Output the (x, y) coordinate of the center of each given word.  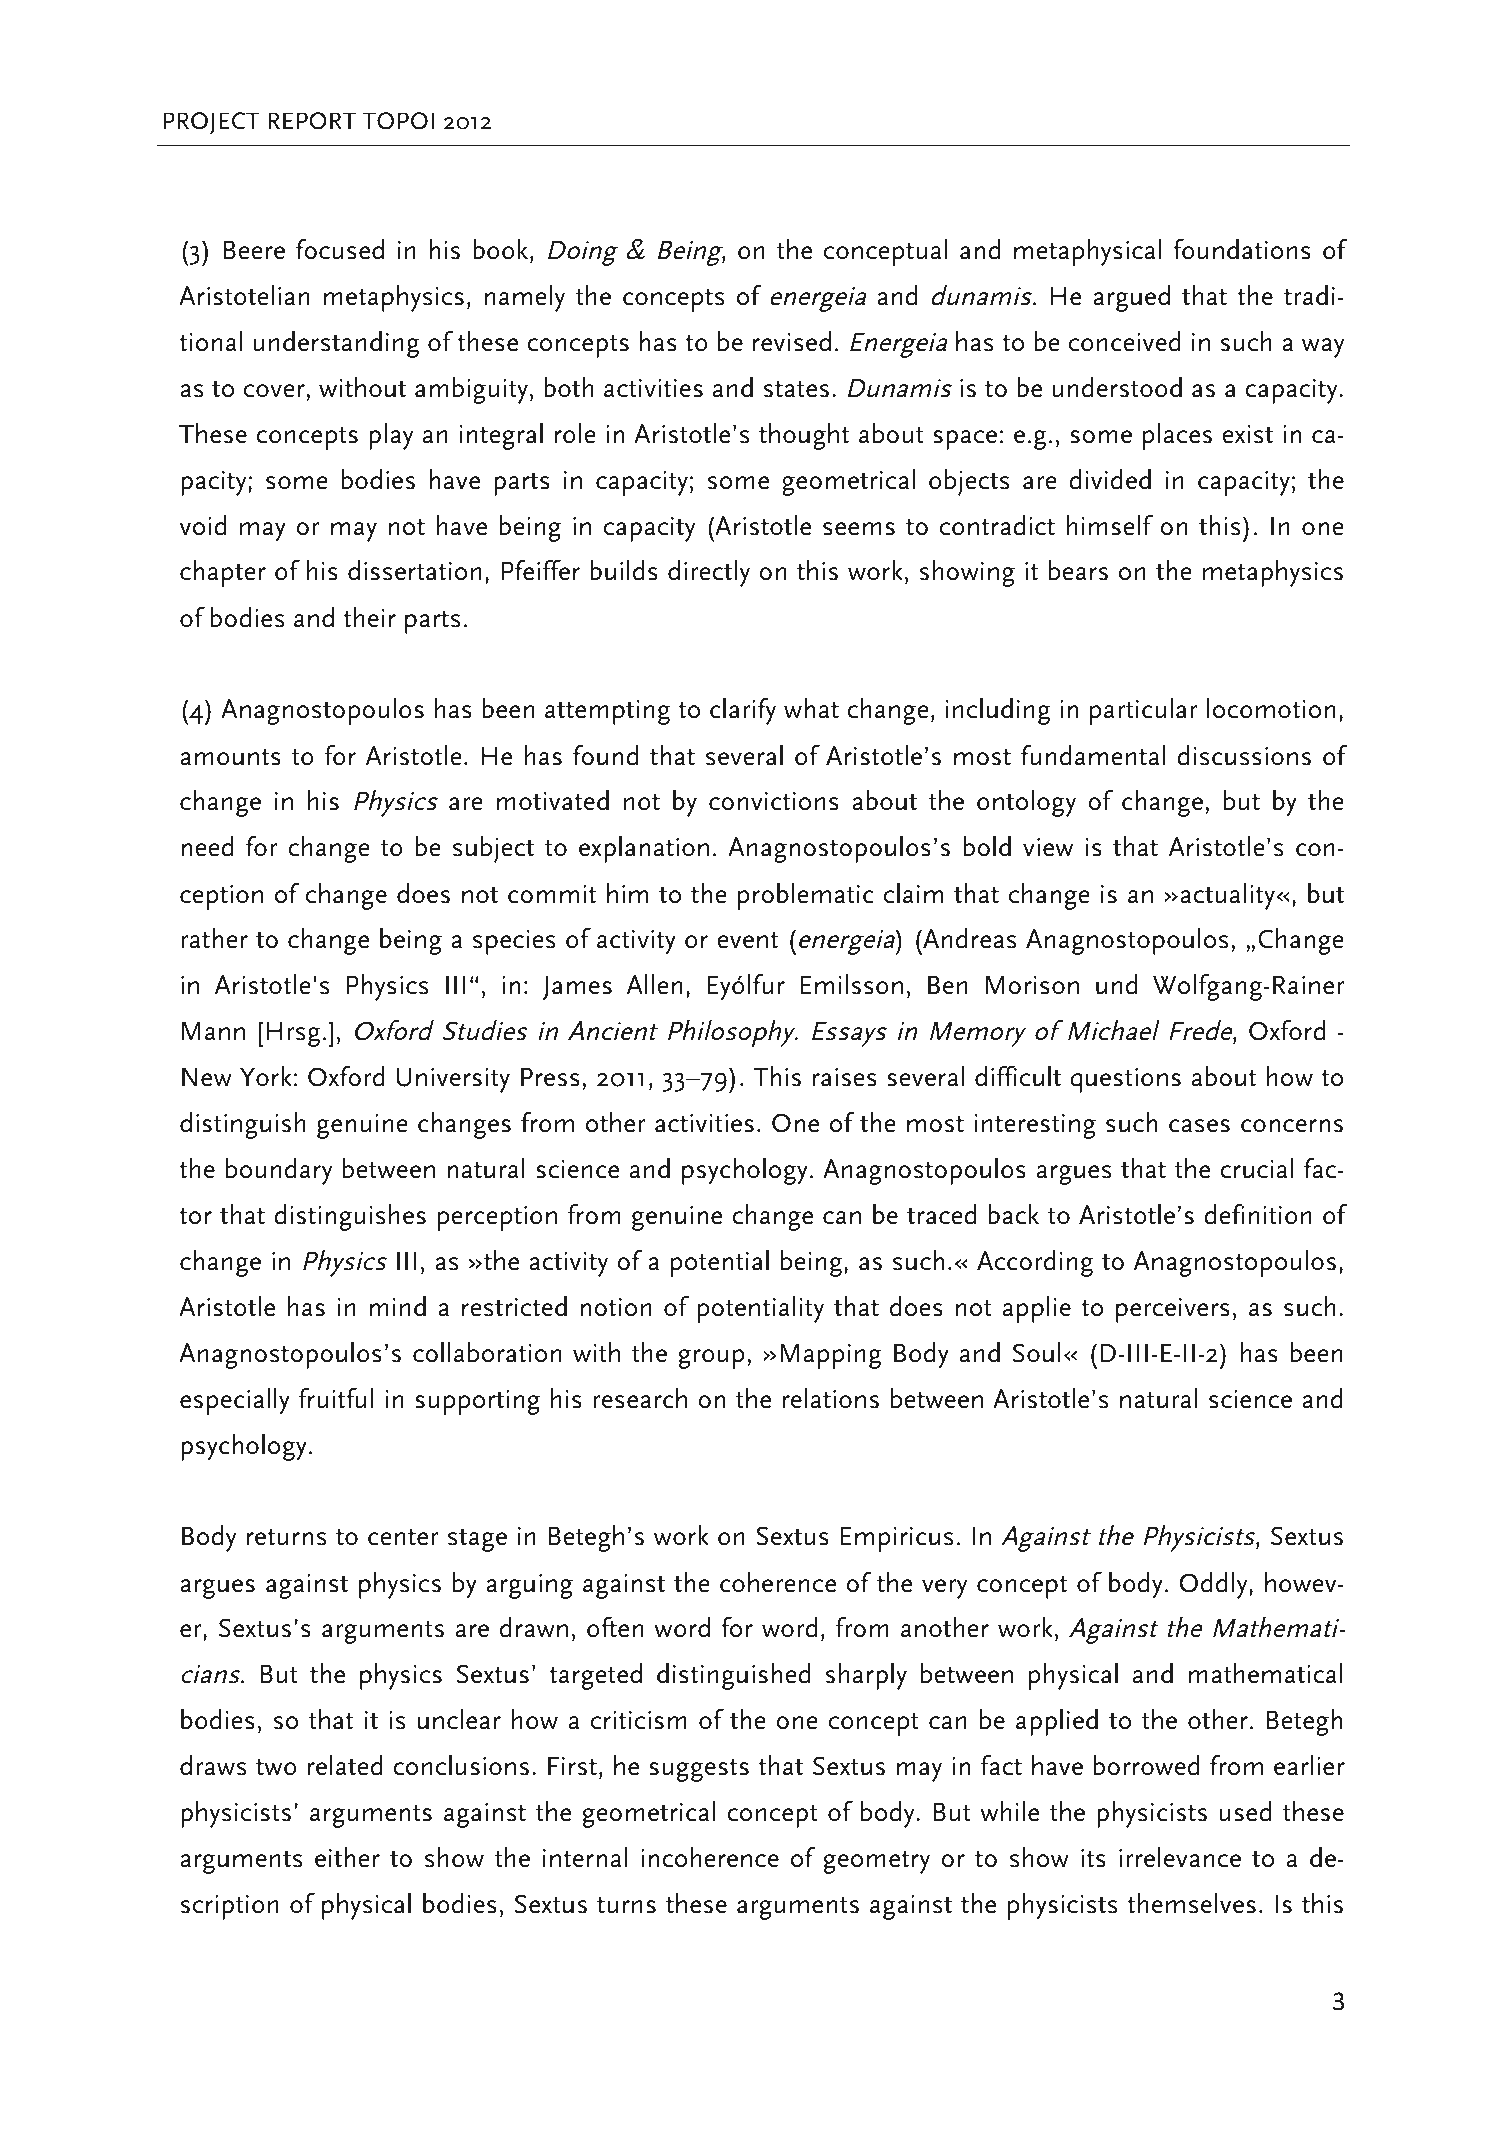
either (347, 1857)
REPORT (312, 121)
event (747, 940)
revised (792, 341)
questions (1125, 1080)
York (266, 1076)
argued (1131, 298)
